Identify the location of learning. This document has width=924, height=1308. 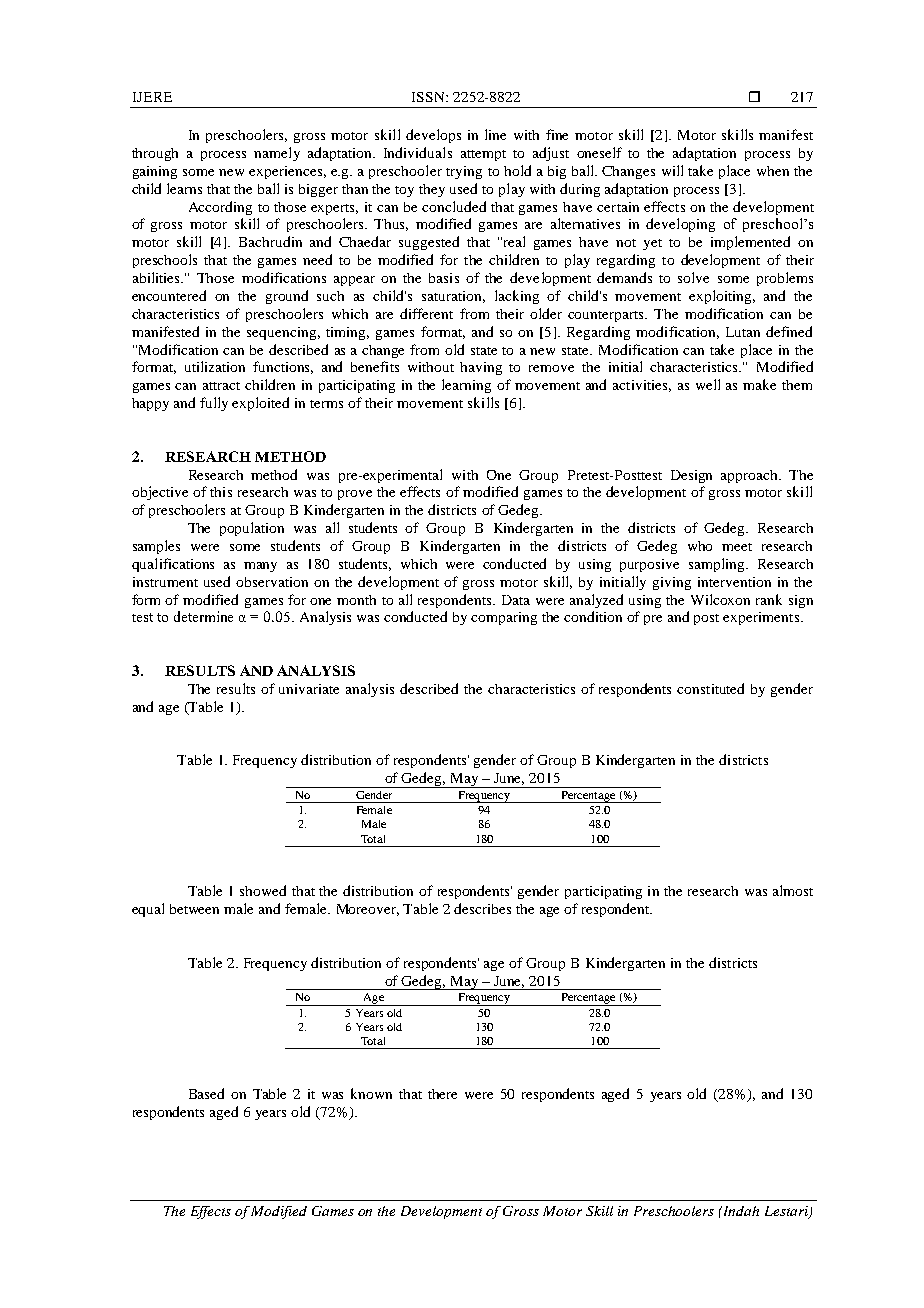
(466, 386).
